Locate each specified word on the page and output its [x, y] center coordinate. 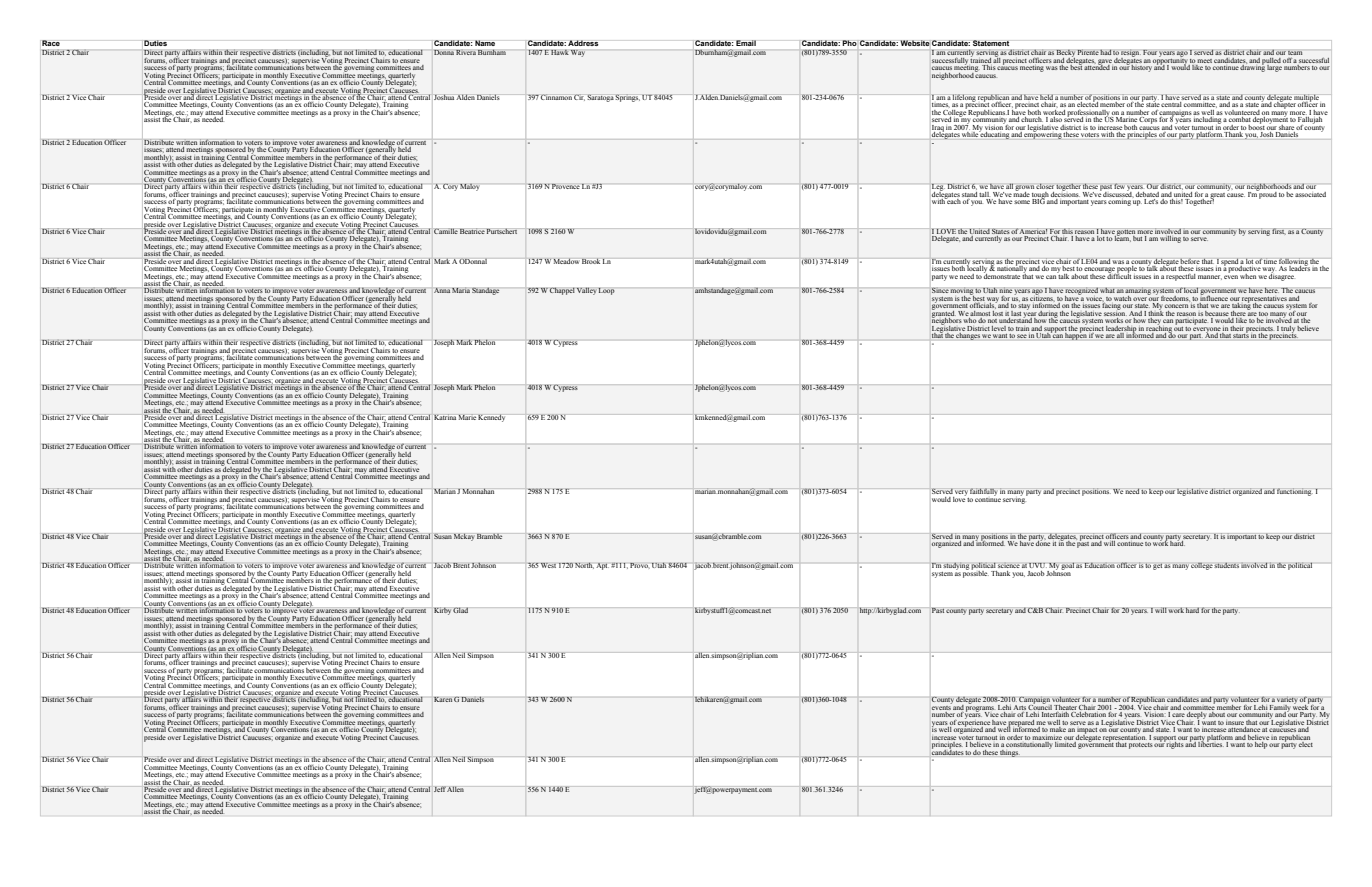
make [1058, 729]
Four [1150, 52]
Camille [446, 231]
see [1022, 336]
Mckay [464, 537]
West [548, 565]
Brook [591, 261]
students [1226, 565]
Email [746, 43]
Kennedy [491, 418]
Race [50, 43]
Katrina [445, 417]
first [1279, 231]
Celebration [1088, 714]
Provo [640, 566]
